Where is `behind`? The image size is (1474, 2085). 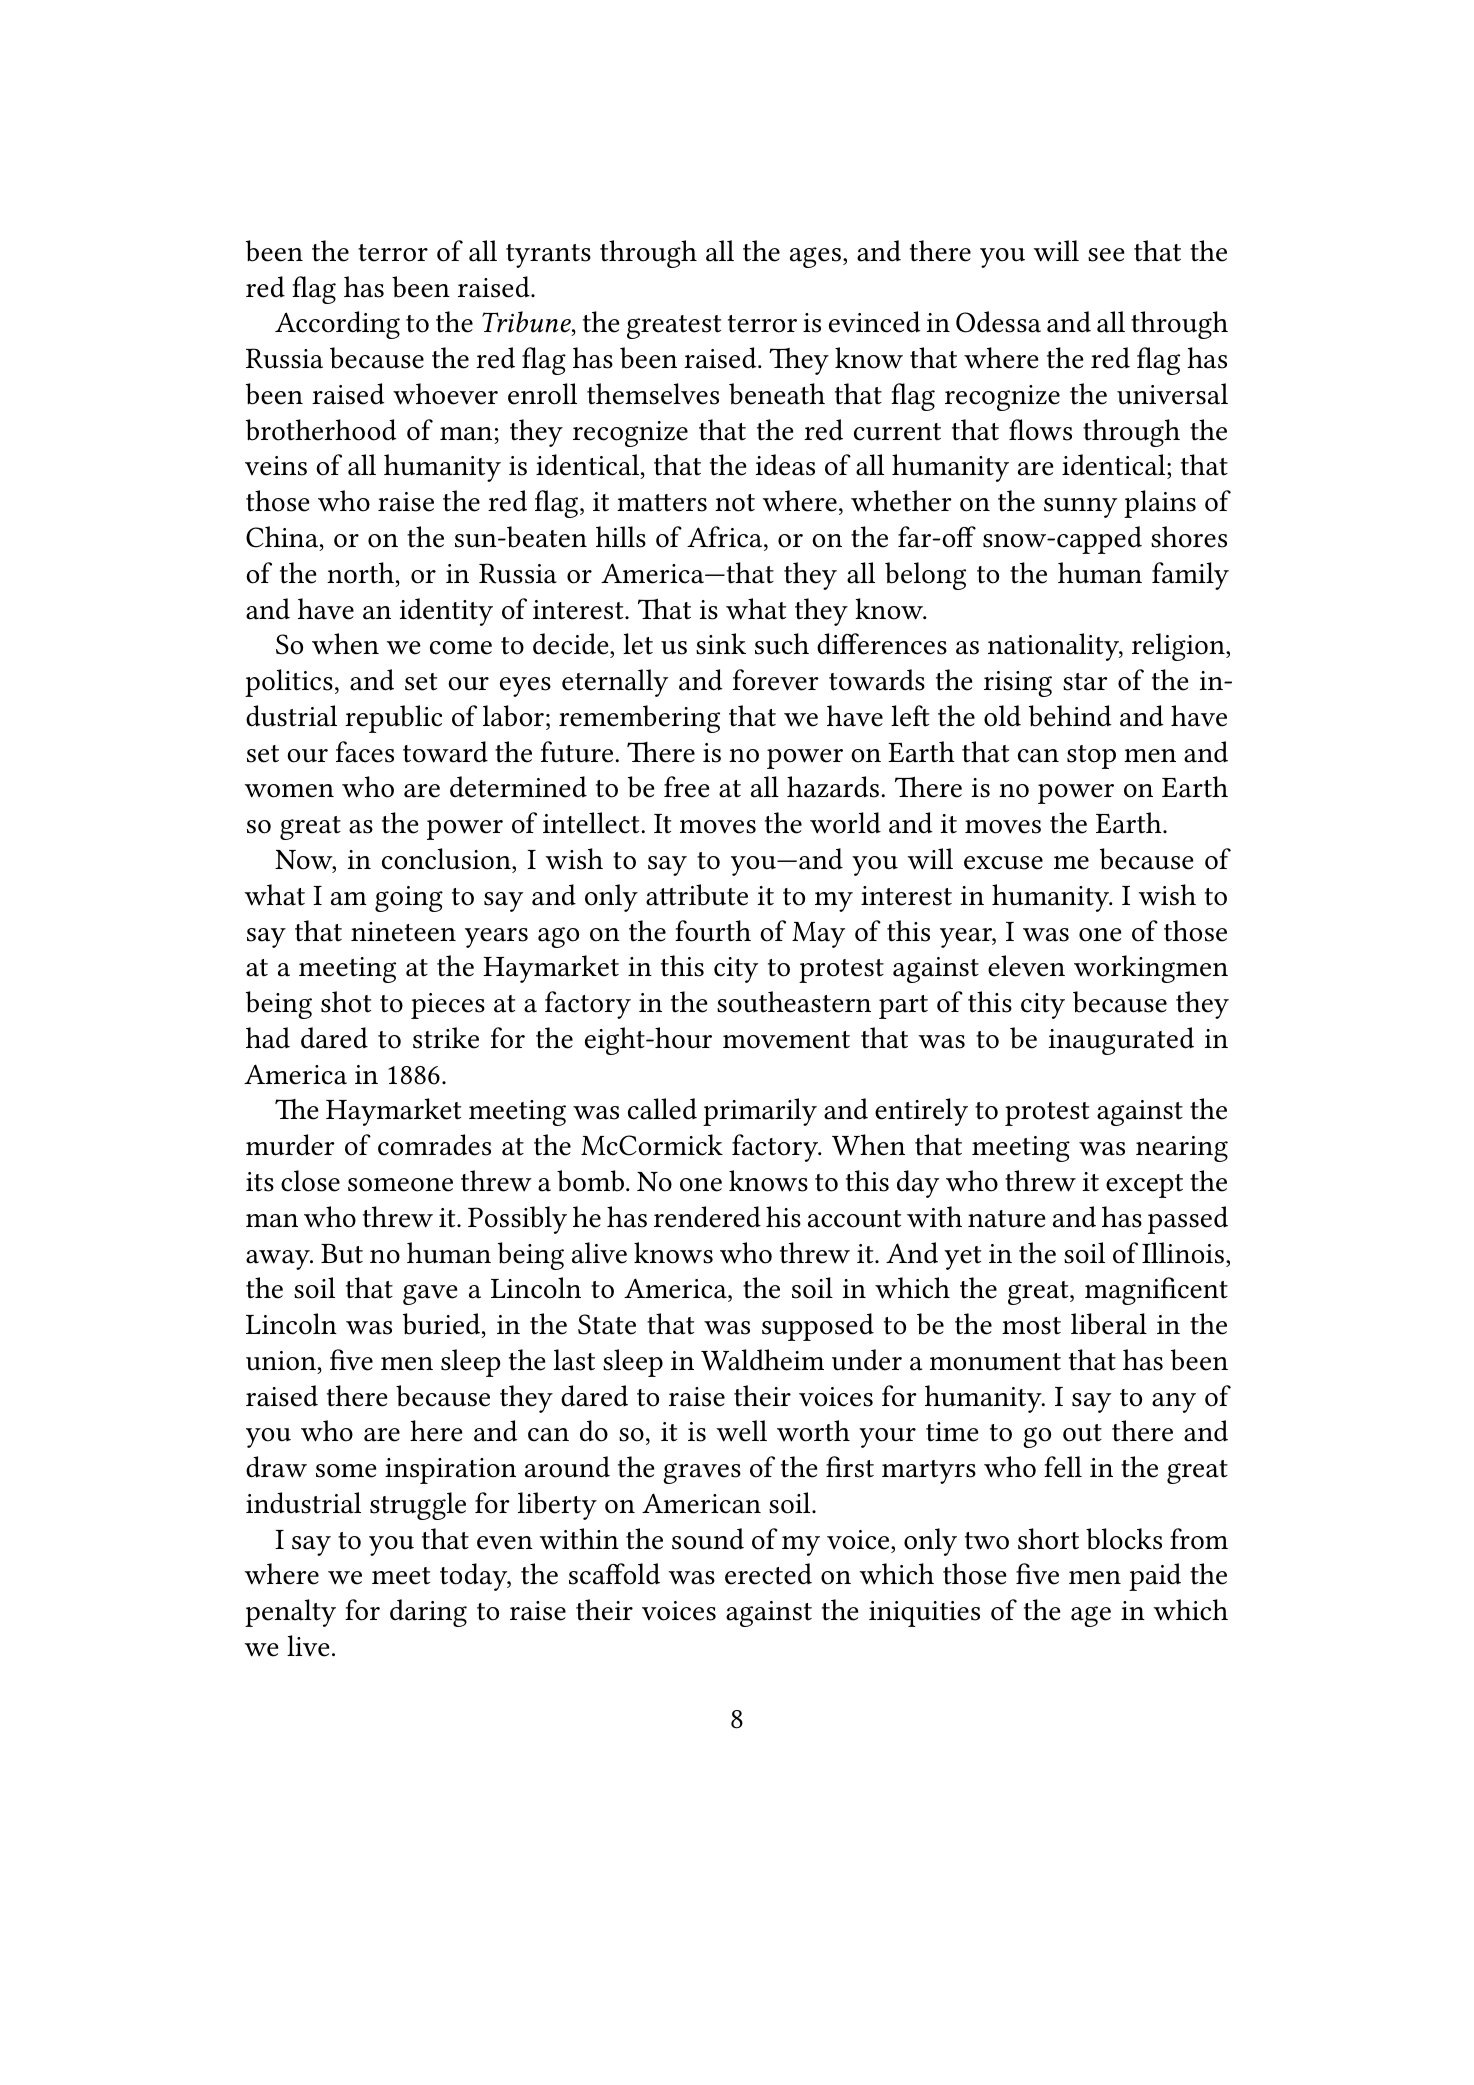 behind is located at coordinates (1070, 716).
